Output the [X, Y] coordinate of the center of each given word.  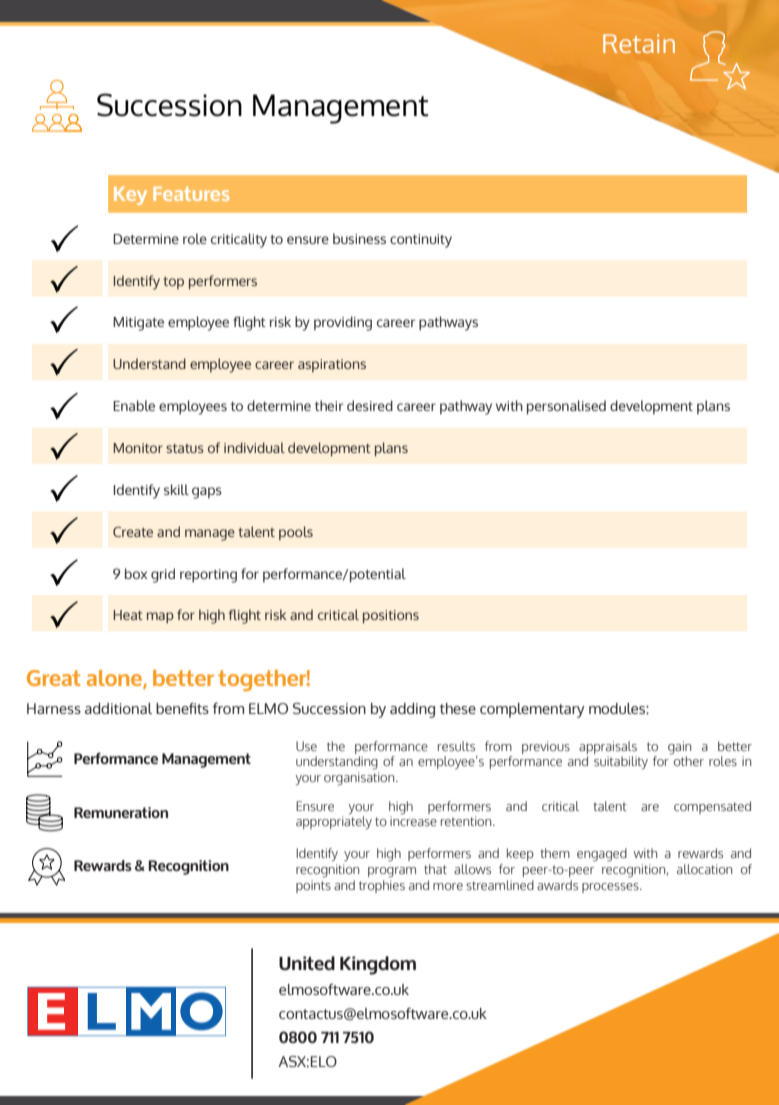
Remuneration [121, 812]
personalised [566, 407]
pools [296, 533]
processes [611, 888]
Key [130, 196]
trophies [382, 885]
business [359, 238]
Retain [639, 43]
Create [133, 532]
